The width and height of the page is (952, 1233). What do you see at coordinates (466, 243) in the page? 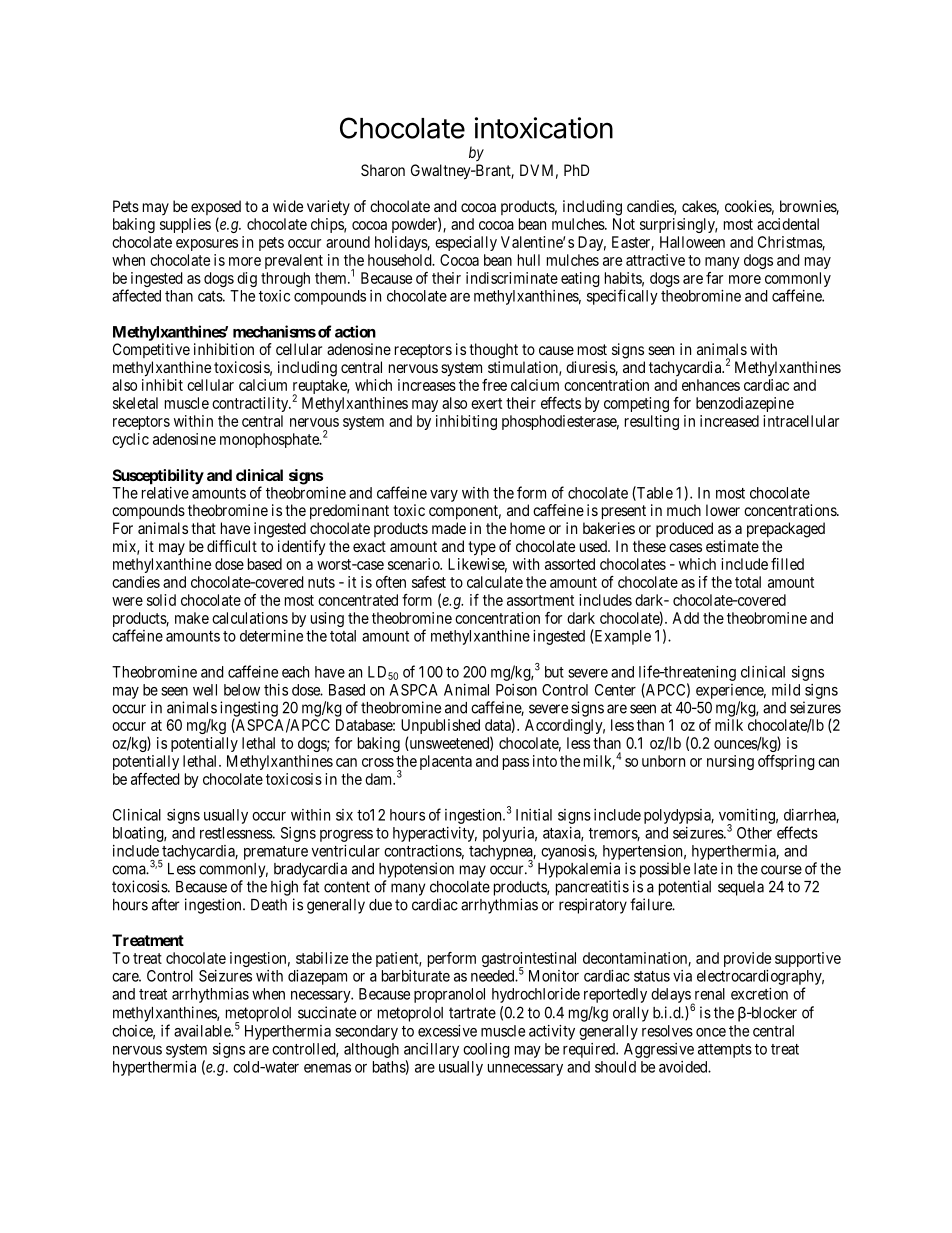
I see `especially` at bounding box center [466, 243].
